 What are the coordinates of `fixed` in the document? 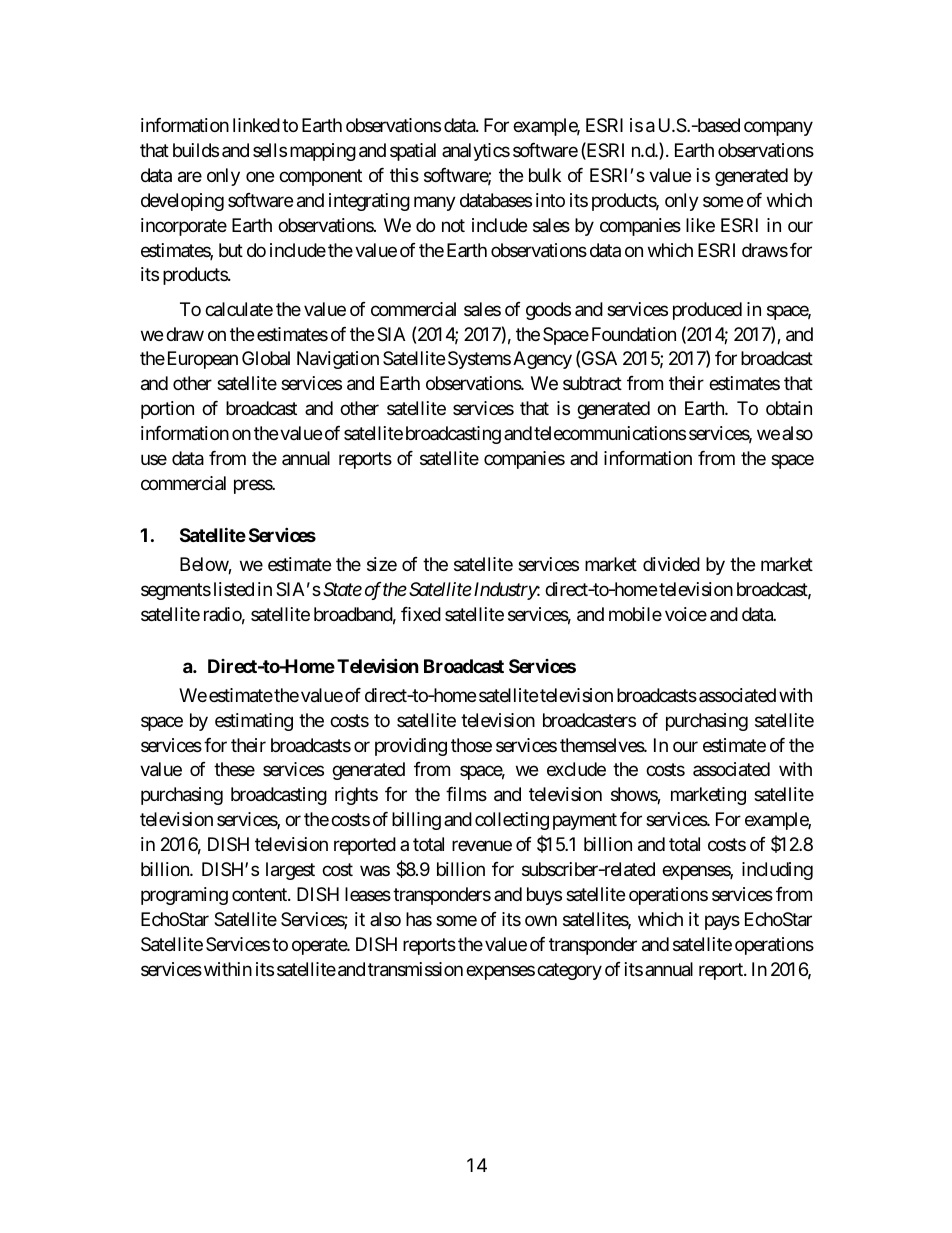 It's located at (421, 614).
